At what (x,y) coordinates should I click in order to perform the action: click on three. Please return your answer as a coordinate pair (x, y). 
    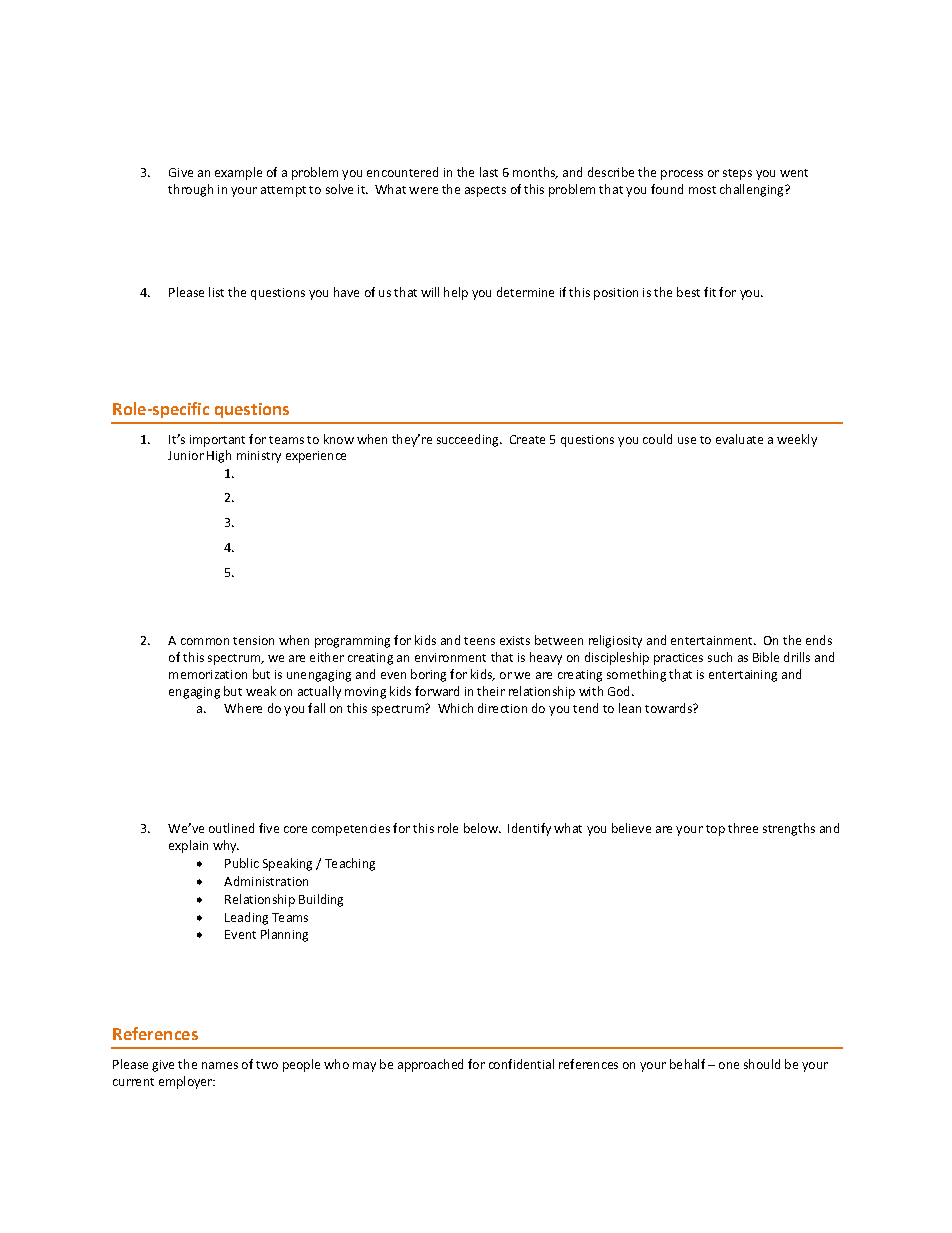
    Looking at the image, I should click on (743, 828).
